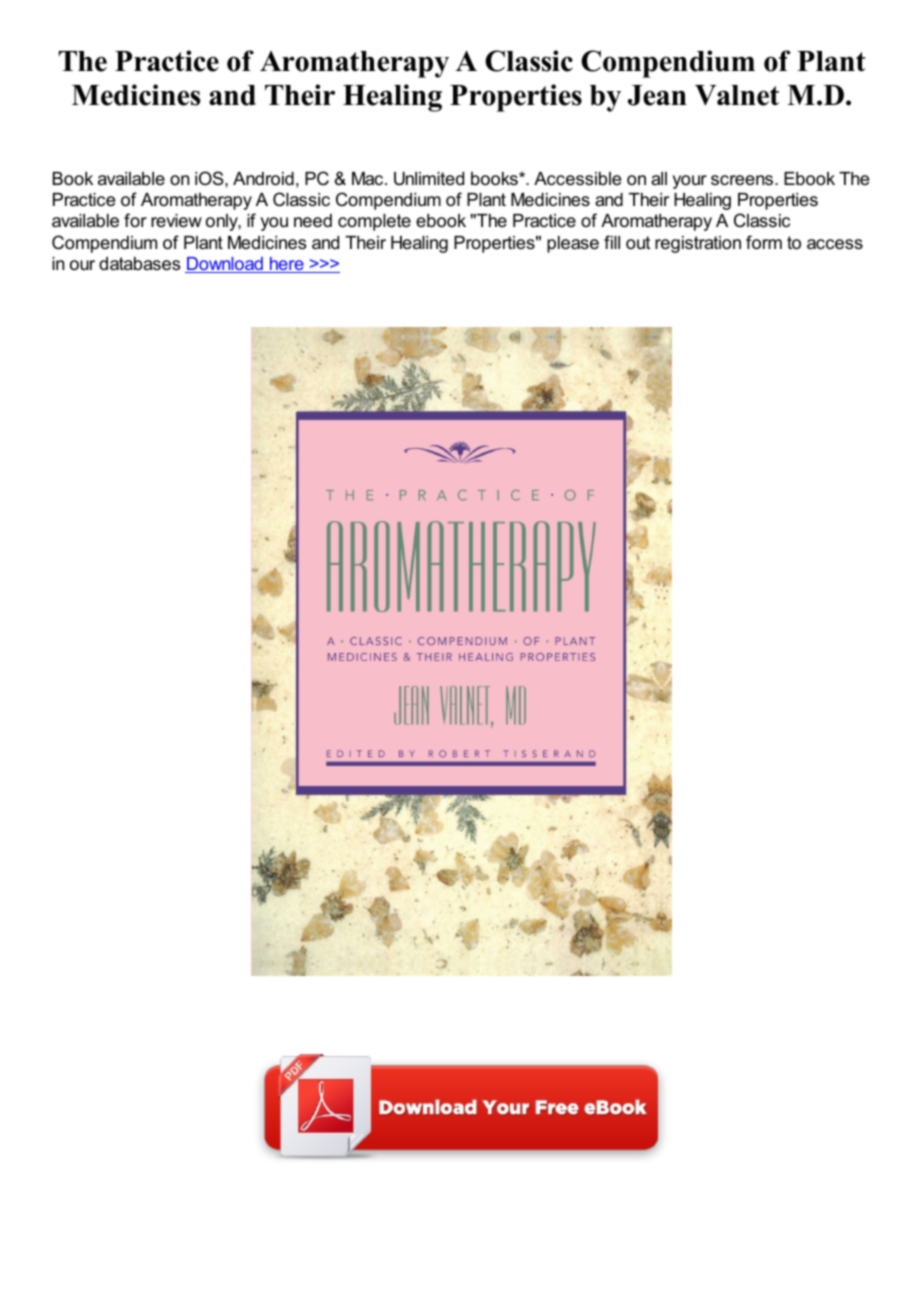 The image size is (924, 1308). Describe the element at coordinates (573, 244) in the document. I see `please` at that location.
